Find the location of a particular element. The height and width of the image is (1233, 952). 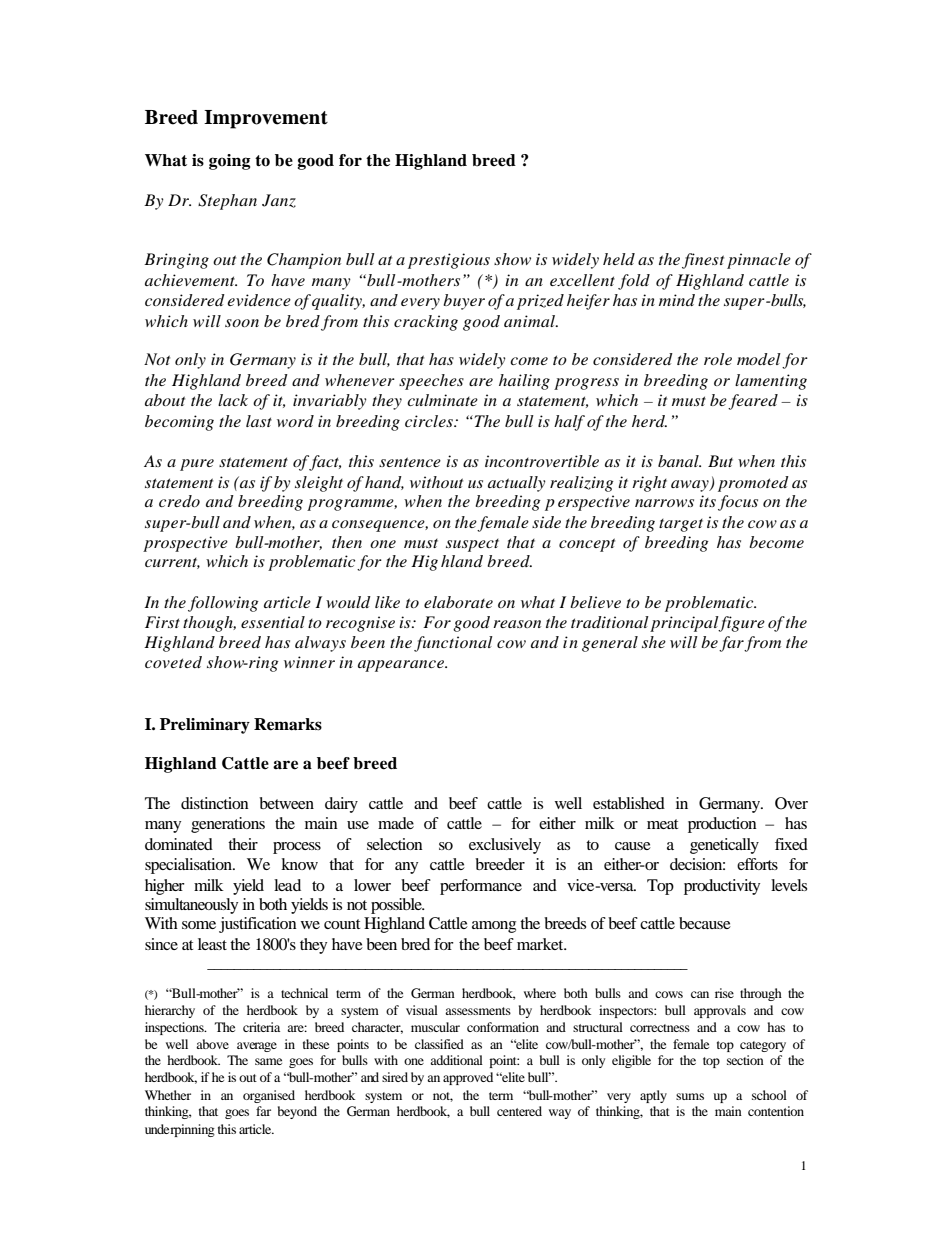

approved is located at coordinates (468, 1078).
